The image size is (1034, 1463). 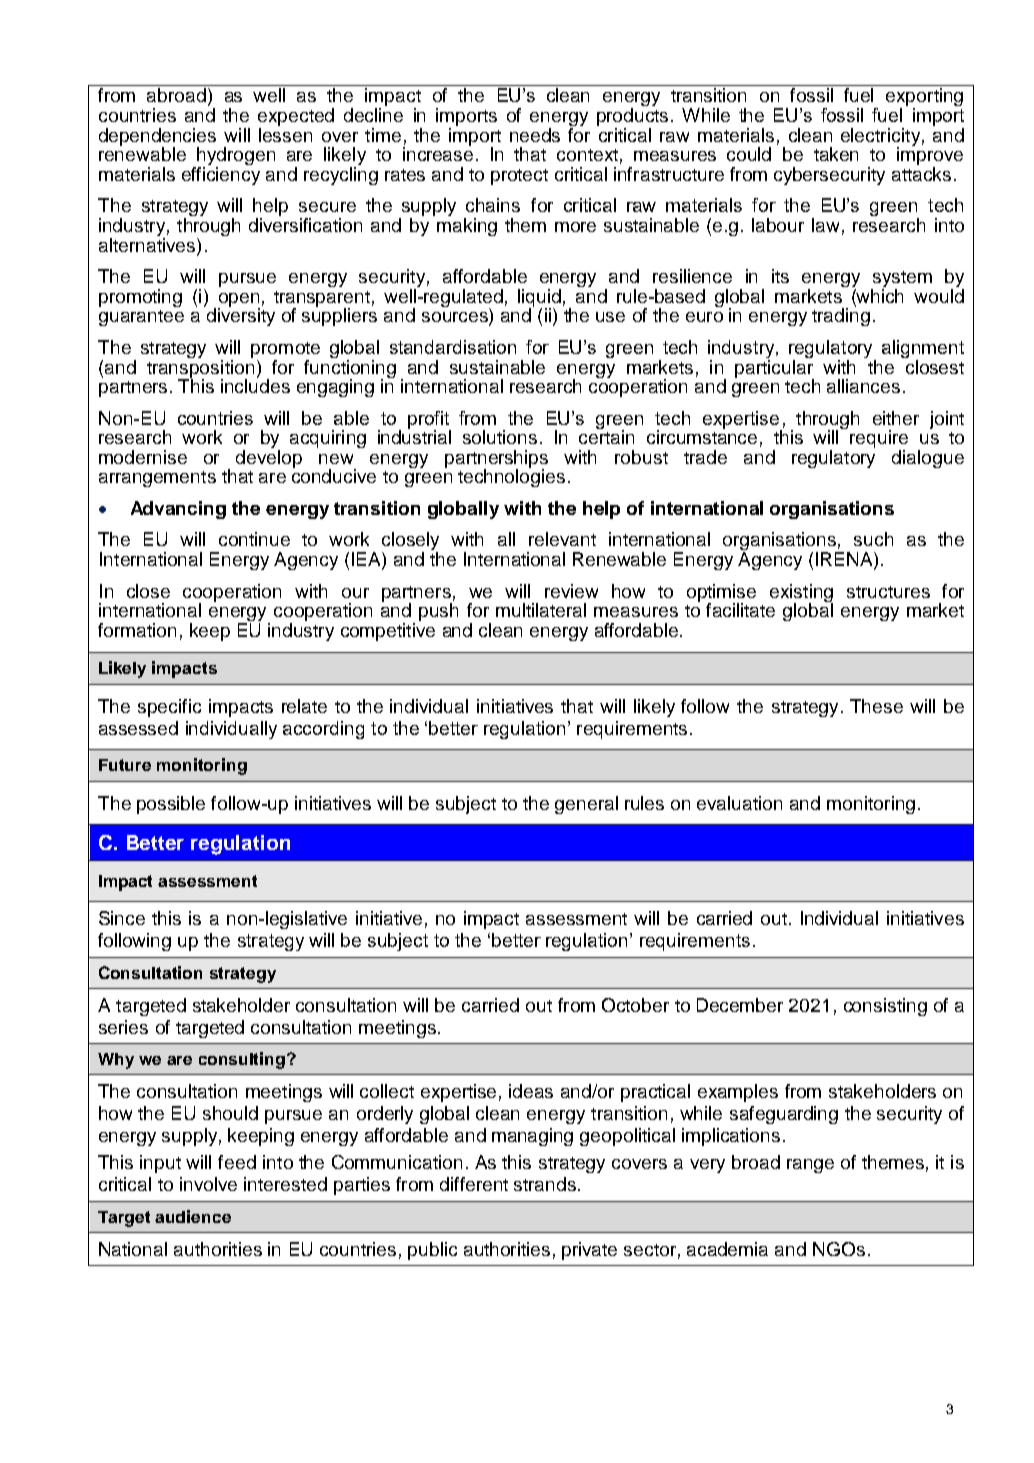 I want to click on These, so click(x=876, y=706).
